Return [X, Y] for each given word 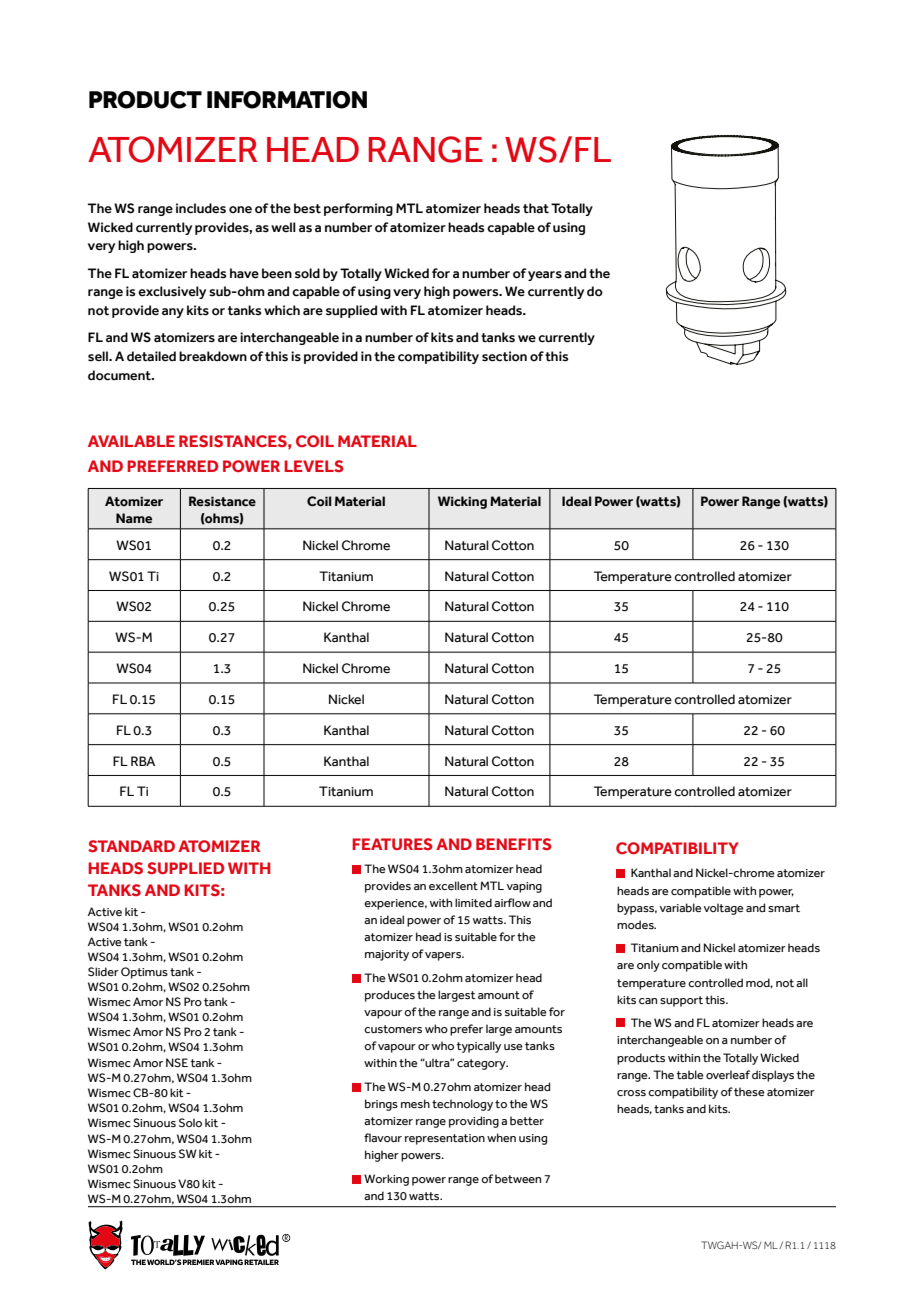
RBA [143, 761]
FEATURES [392, 844]
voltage [724, 909]
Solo [190, 1122]
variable [681, 907]
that [536, 208]
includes [201, 208]
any [173, 313]
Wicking [462, 502]
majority [387, 955]
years [545, 276]
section [504, 356]
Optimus [144, 973]
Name [134, 518]
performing [358, 209]
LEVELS [314, 466]
